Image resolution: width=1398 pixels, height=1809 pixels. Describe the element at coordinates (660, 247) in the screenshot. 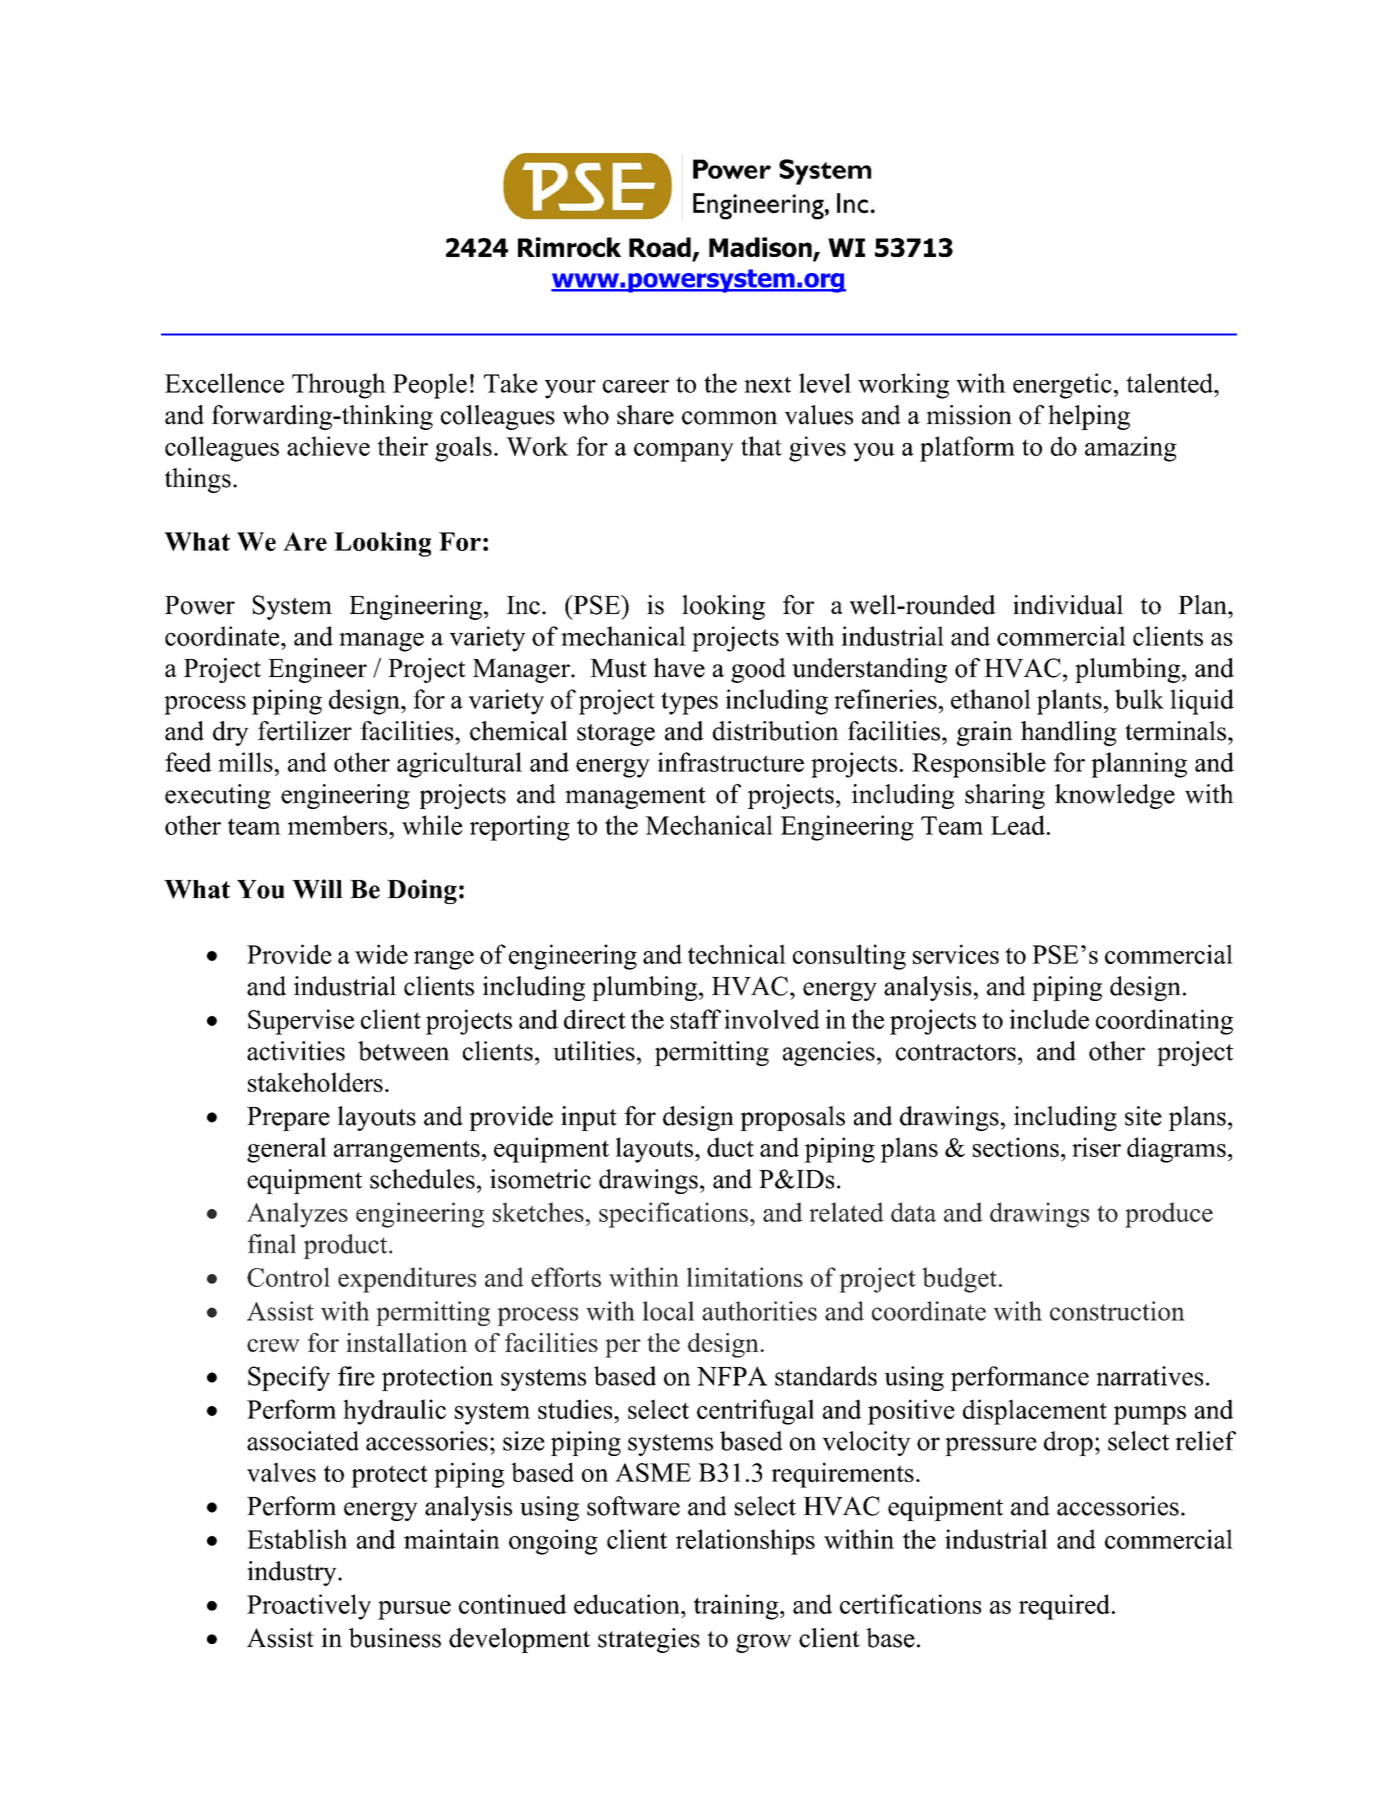

I see `Road` at that location.
